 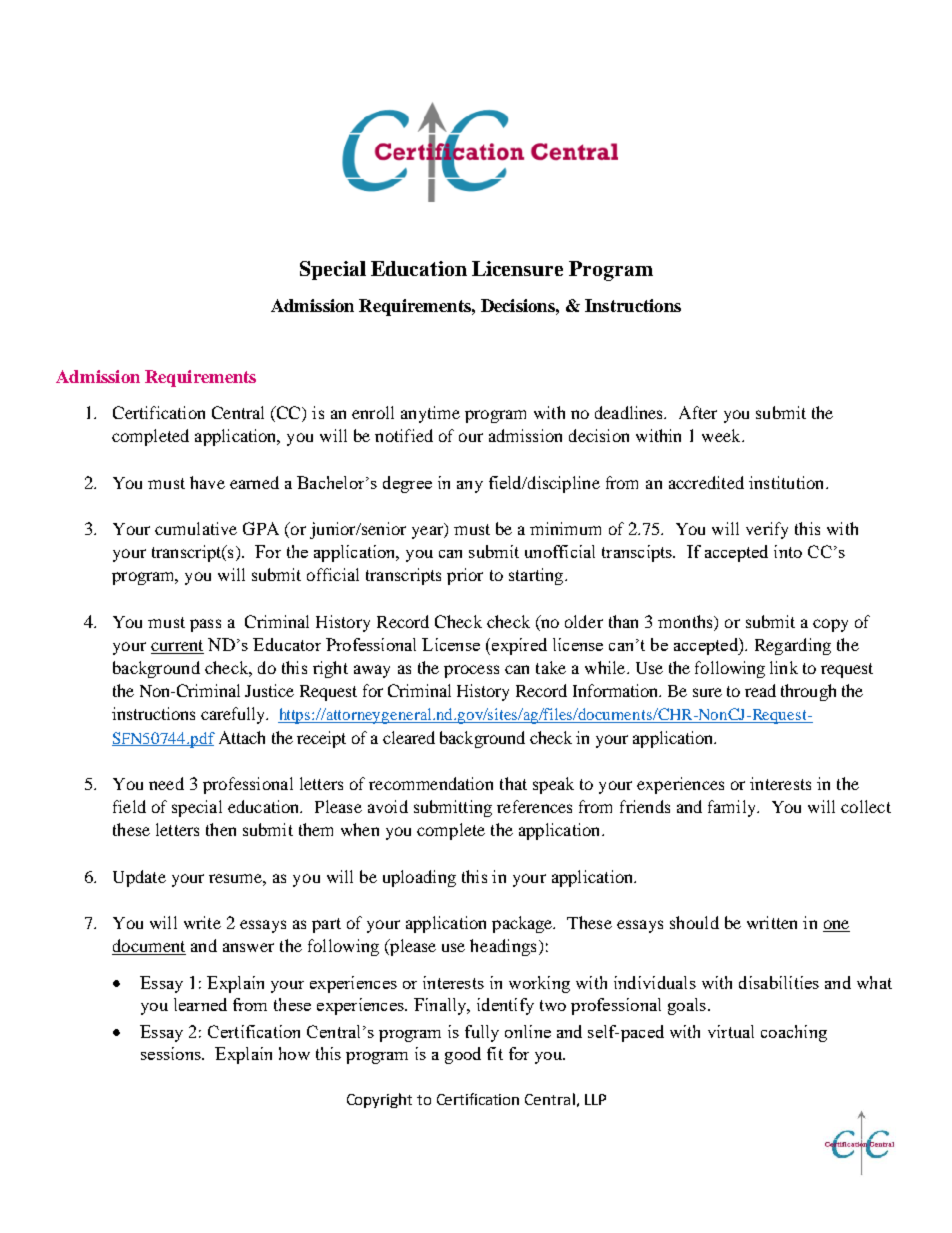 I want to click on have, so click(x=207, y=482).
